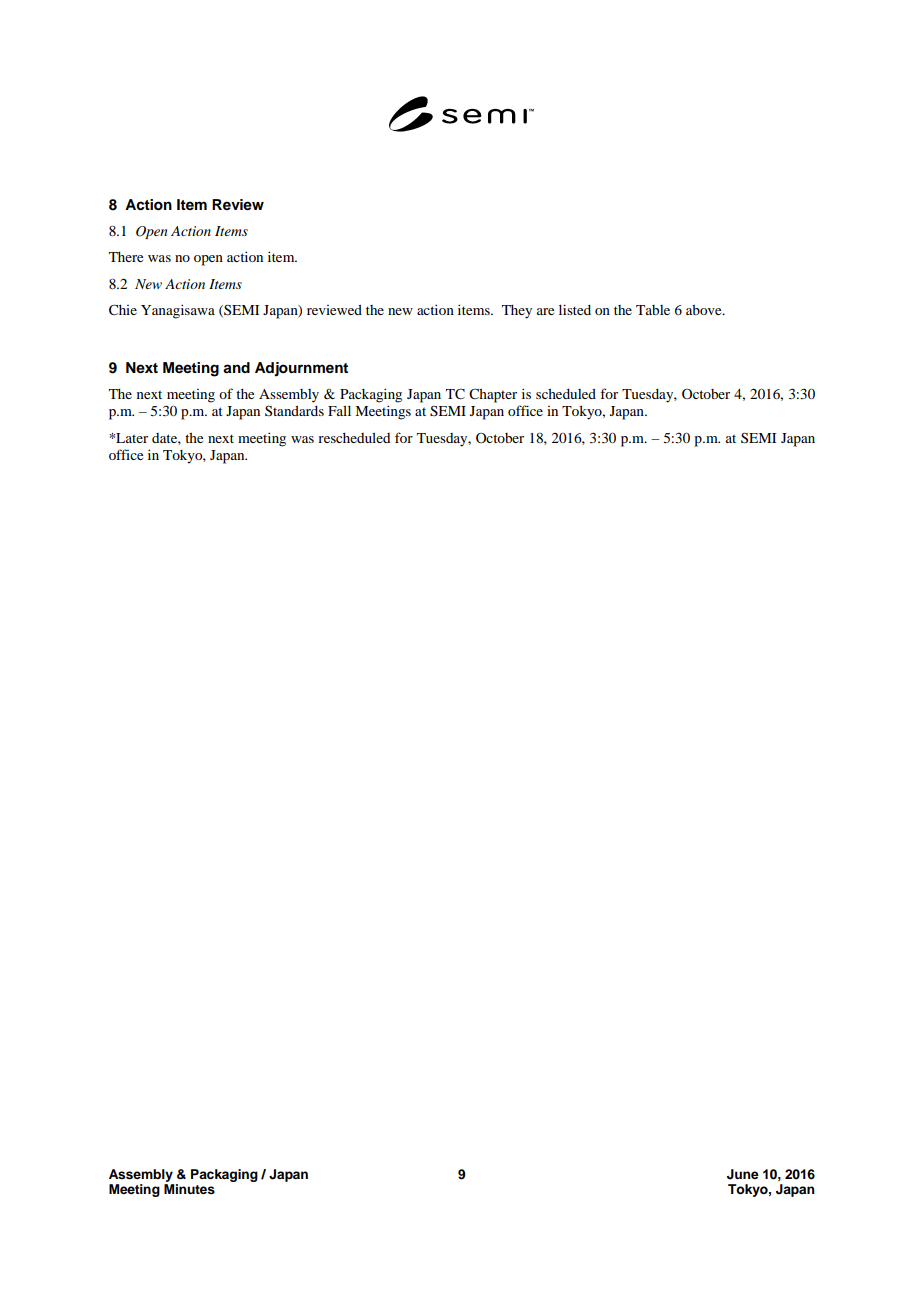 This screenshot has width=924, height=1308. What do you see at coordinates (301, 369) in the screenshot?
I see `Adjournment` at bounding box center [301, 369].
